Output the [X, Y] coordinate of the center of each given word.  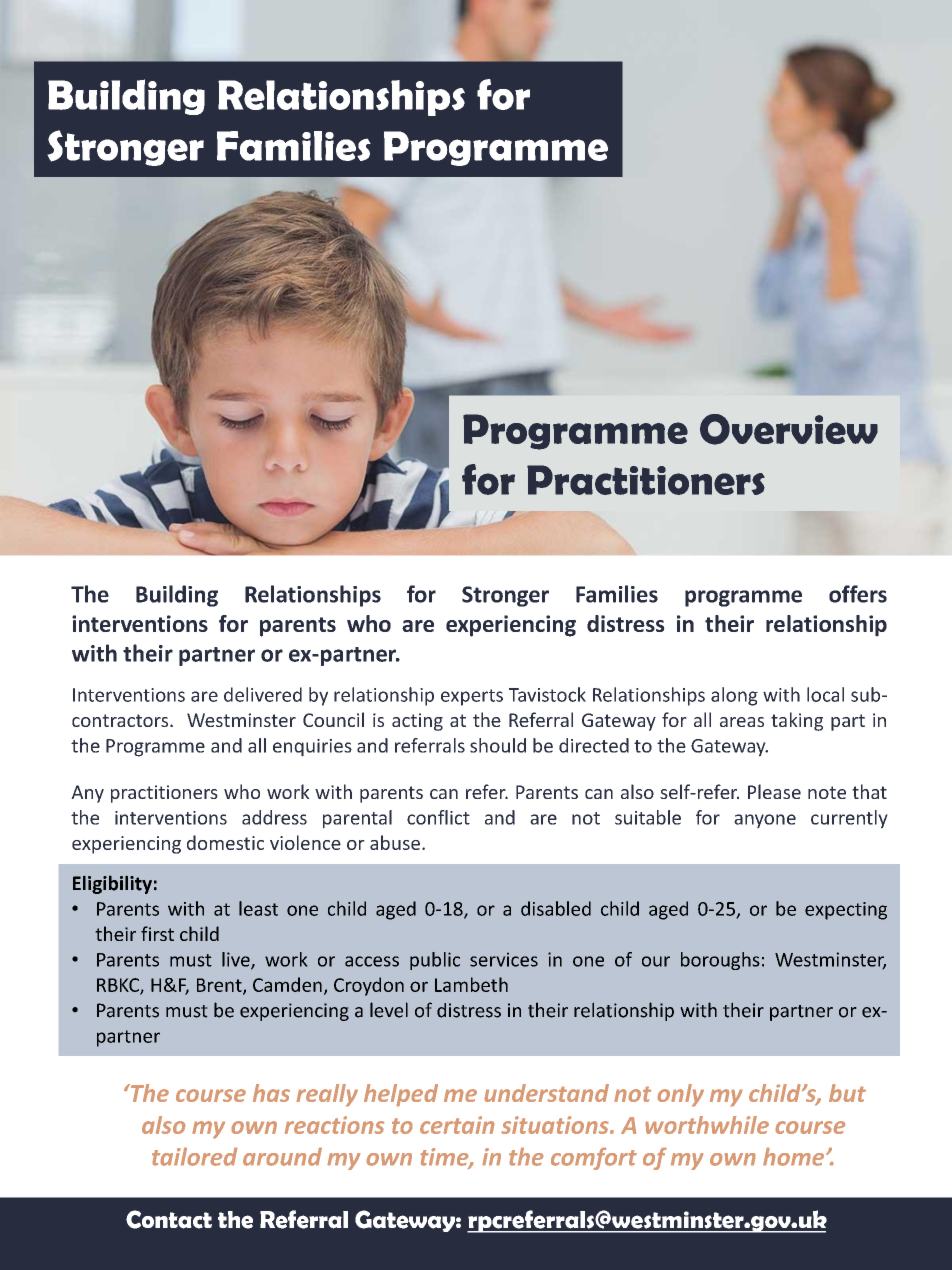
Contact [169, 1219]
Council [333, 719]
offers [858, 594]
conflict [438, 817]
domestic [225, 842]
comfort [594, 1159]
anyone [765, 821]
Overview [789, 429]
